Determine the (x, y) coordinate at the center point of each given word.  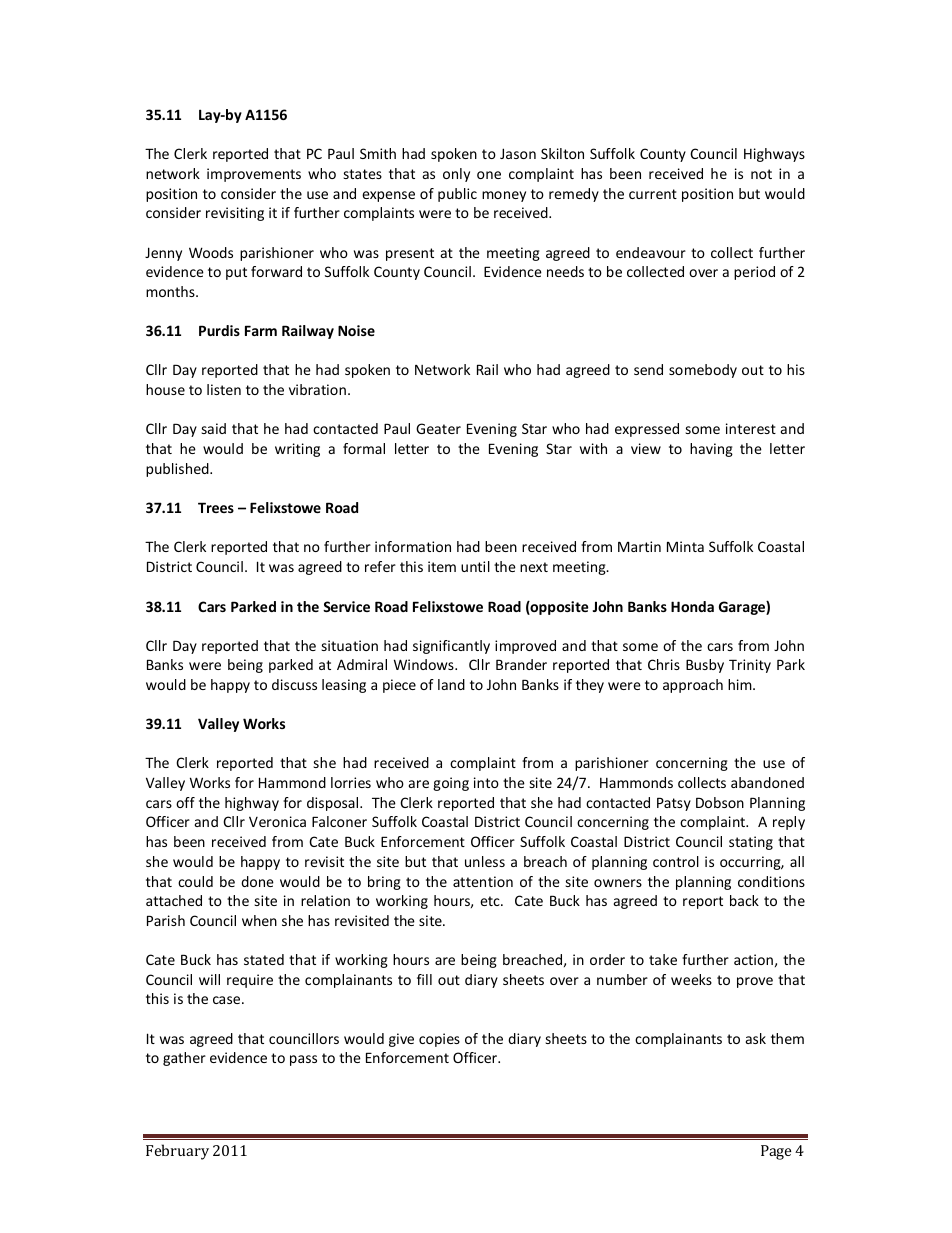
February (177, 1152)
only (456, 175)
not (761, 174)
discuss (294, 684)
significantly (451, 647)
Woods (211, 252)
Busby (705, 666)
